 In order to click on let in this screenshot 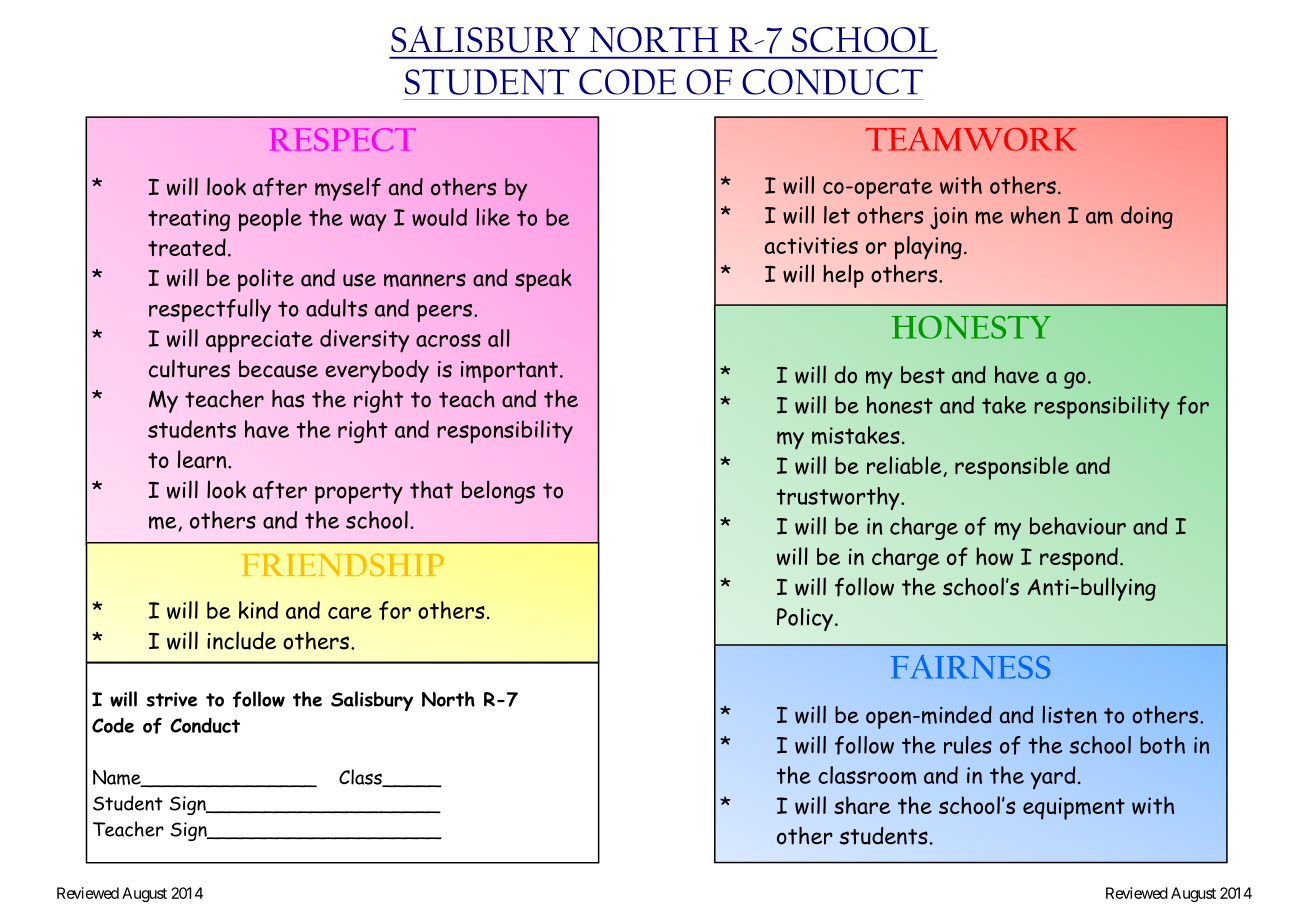, I will do `click(837, 215)`.
